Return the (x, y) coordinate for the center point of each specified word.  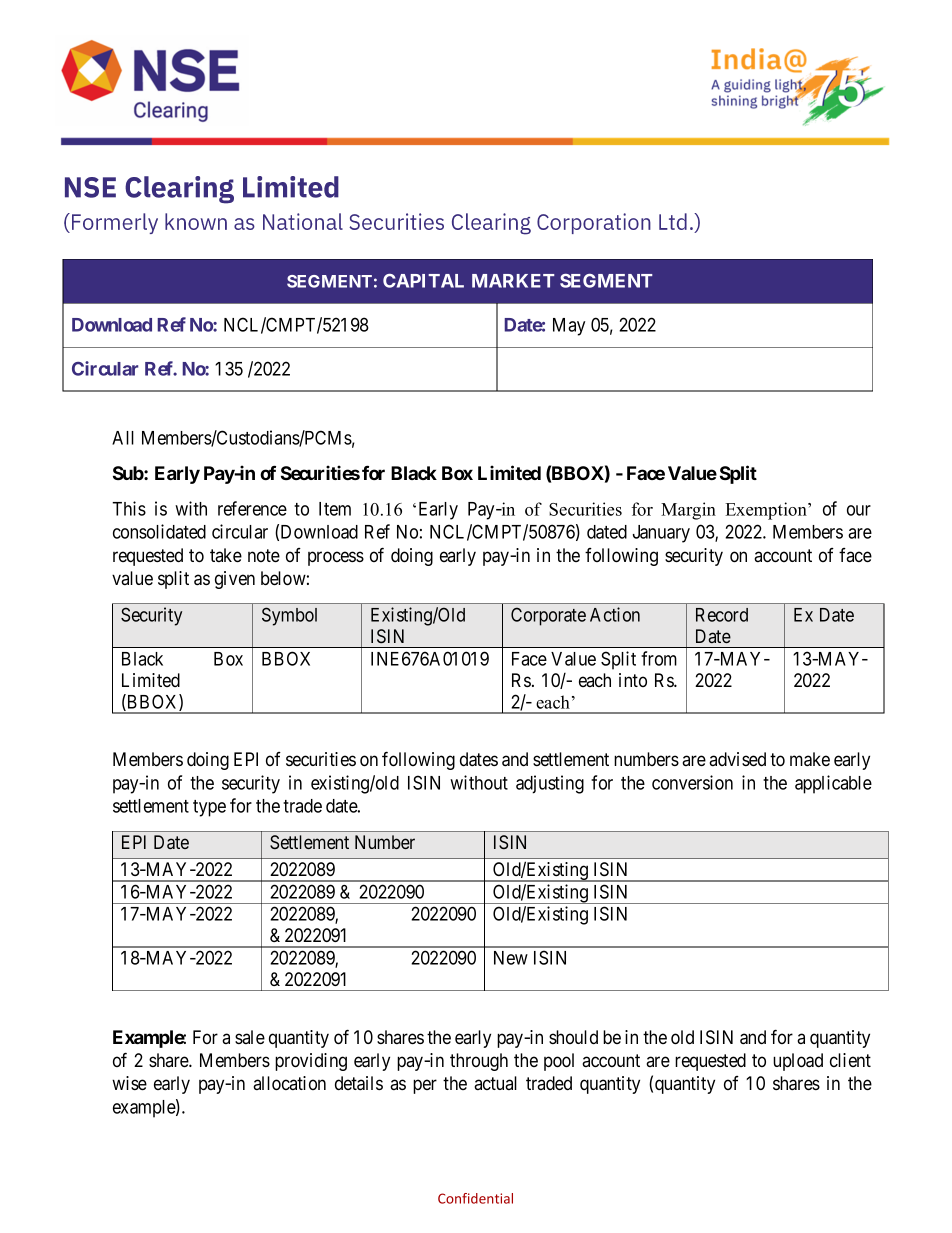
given (235, 580)
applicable (833, 784)
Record (722, 615)
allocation (289, 1083)
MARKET (513, 281)
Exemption (767, 511)
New (511, 958)
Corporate (548, 616)
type (209, 808)
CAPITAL (423, 281)
